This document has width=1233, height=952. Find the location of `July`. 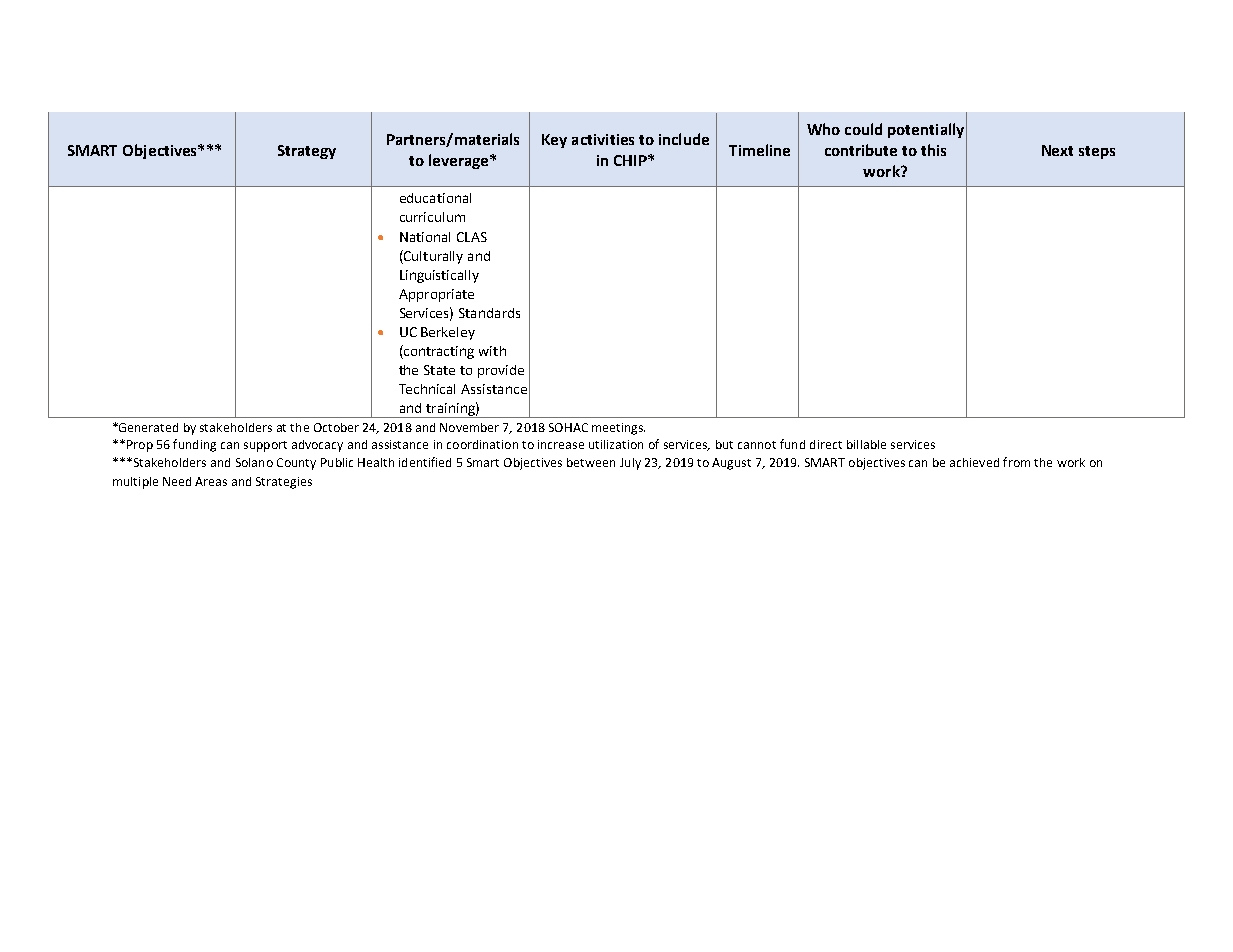

July is located at coordinates (630, 464).
